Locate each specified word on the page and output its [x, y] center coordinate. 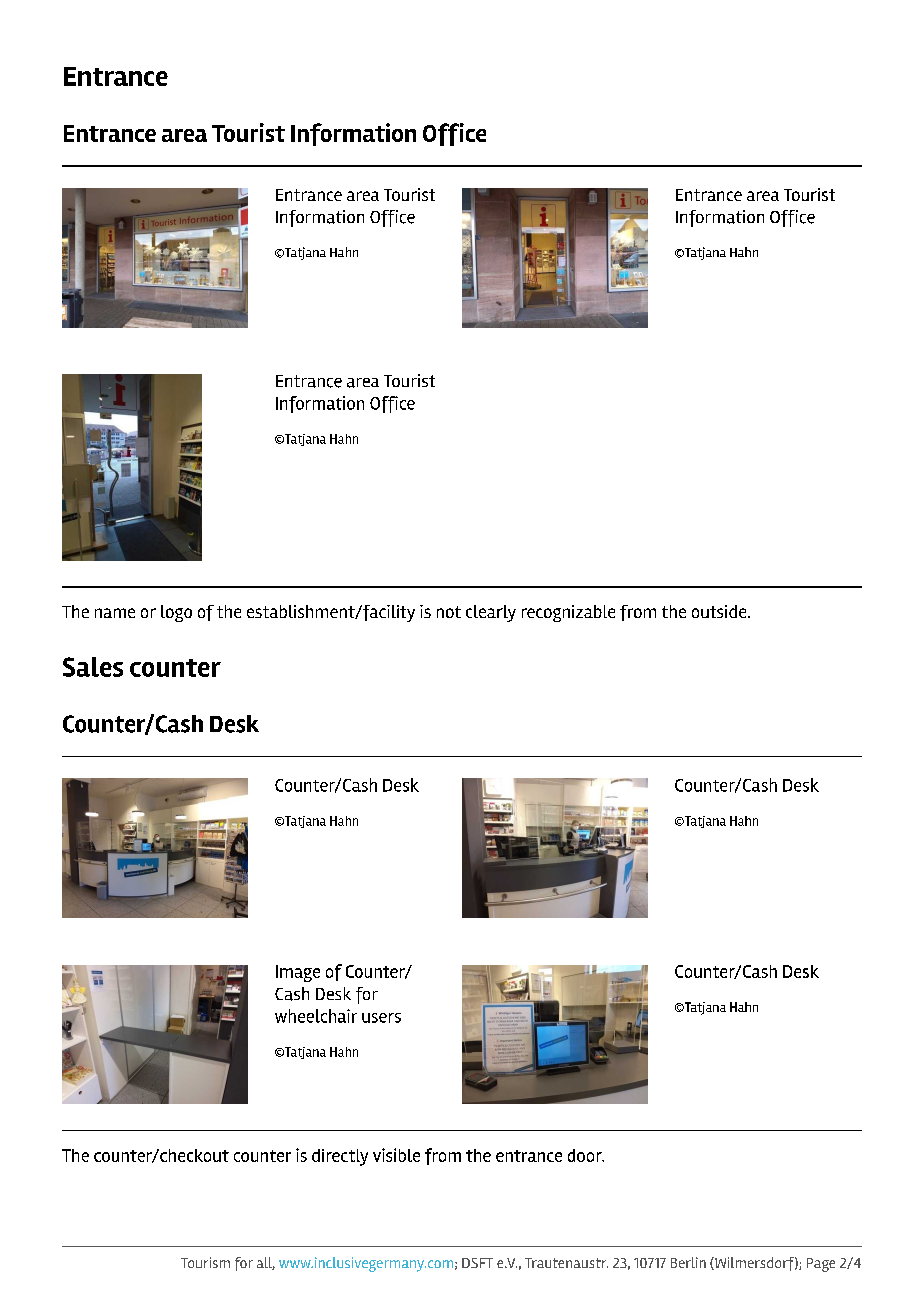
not [449, 612]
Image [298, 973]
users [381, 1018]
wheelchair [316, 1016]
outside [720, 611]
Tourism [205, 1262]
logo [176, 613]
